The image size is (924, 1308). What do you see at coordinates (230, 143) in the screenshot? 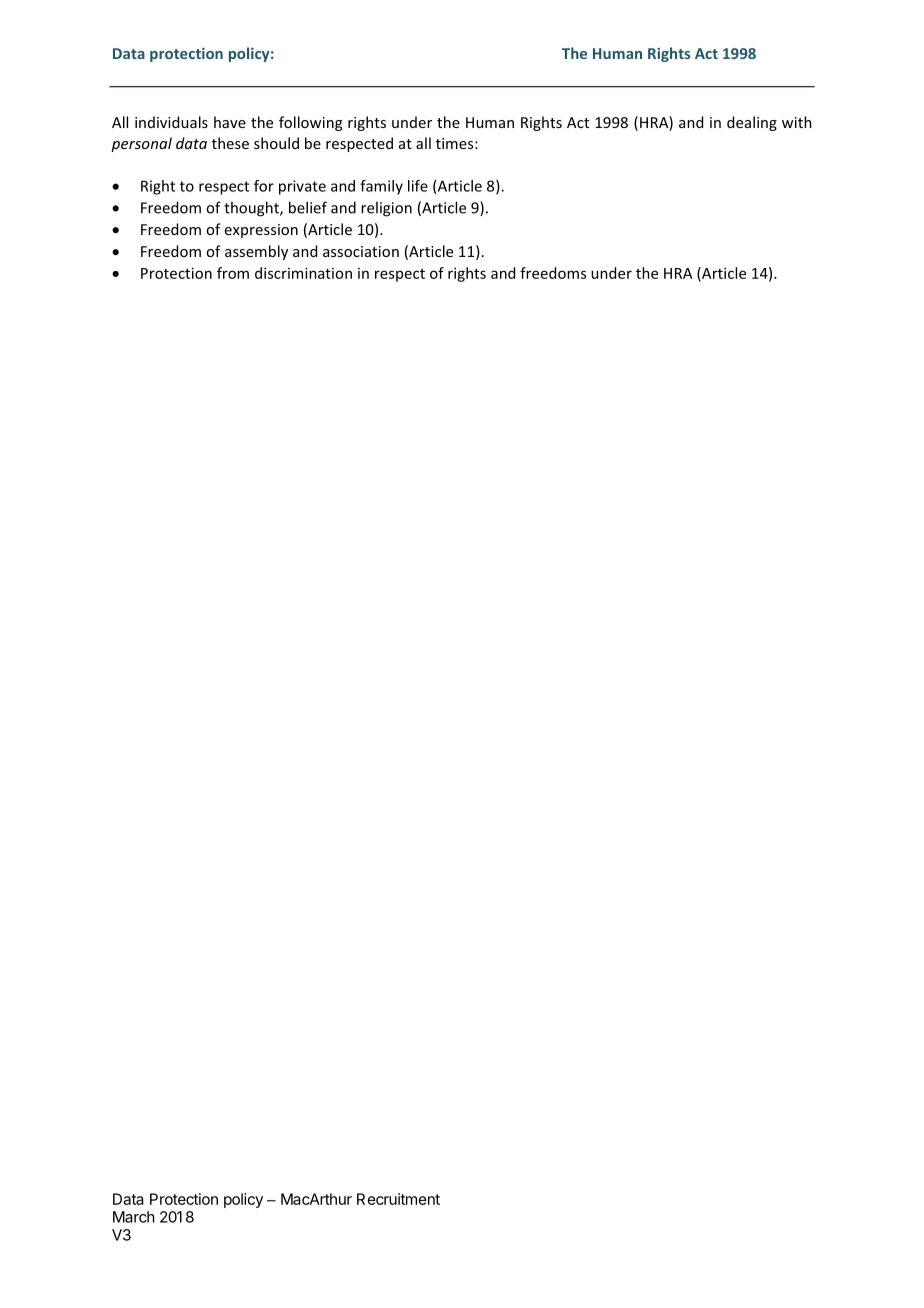
I see `these` at bounding box center [230, 143].
